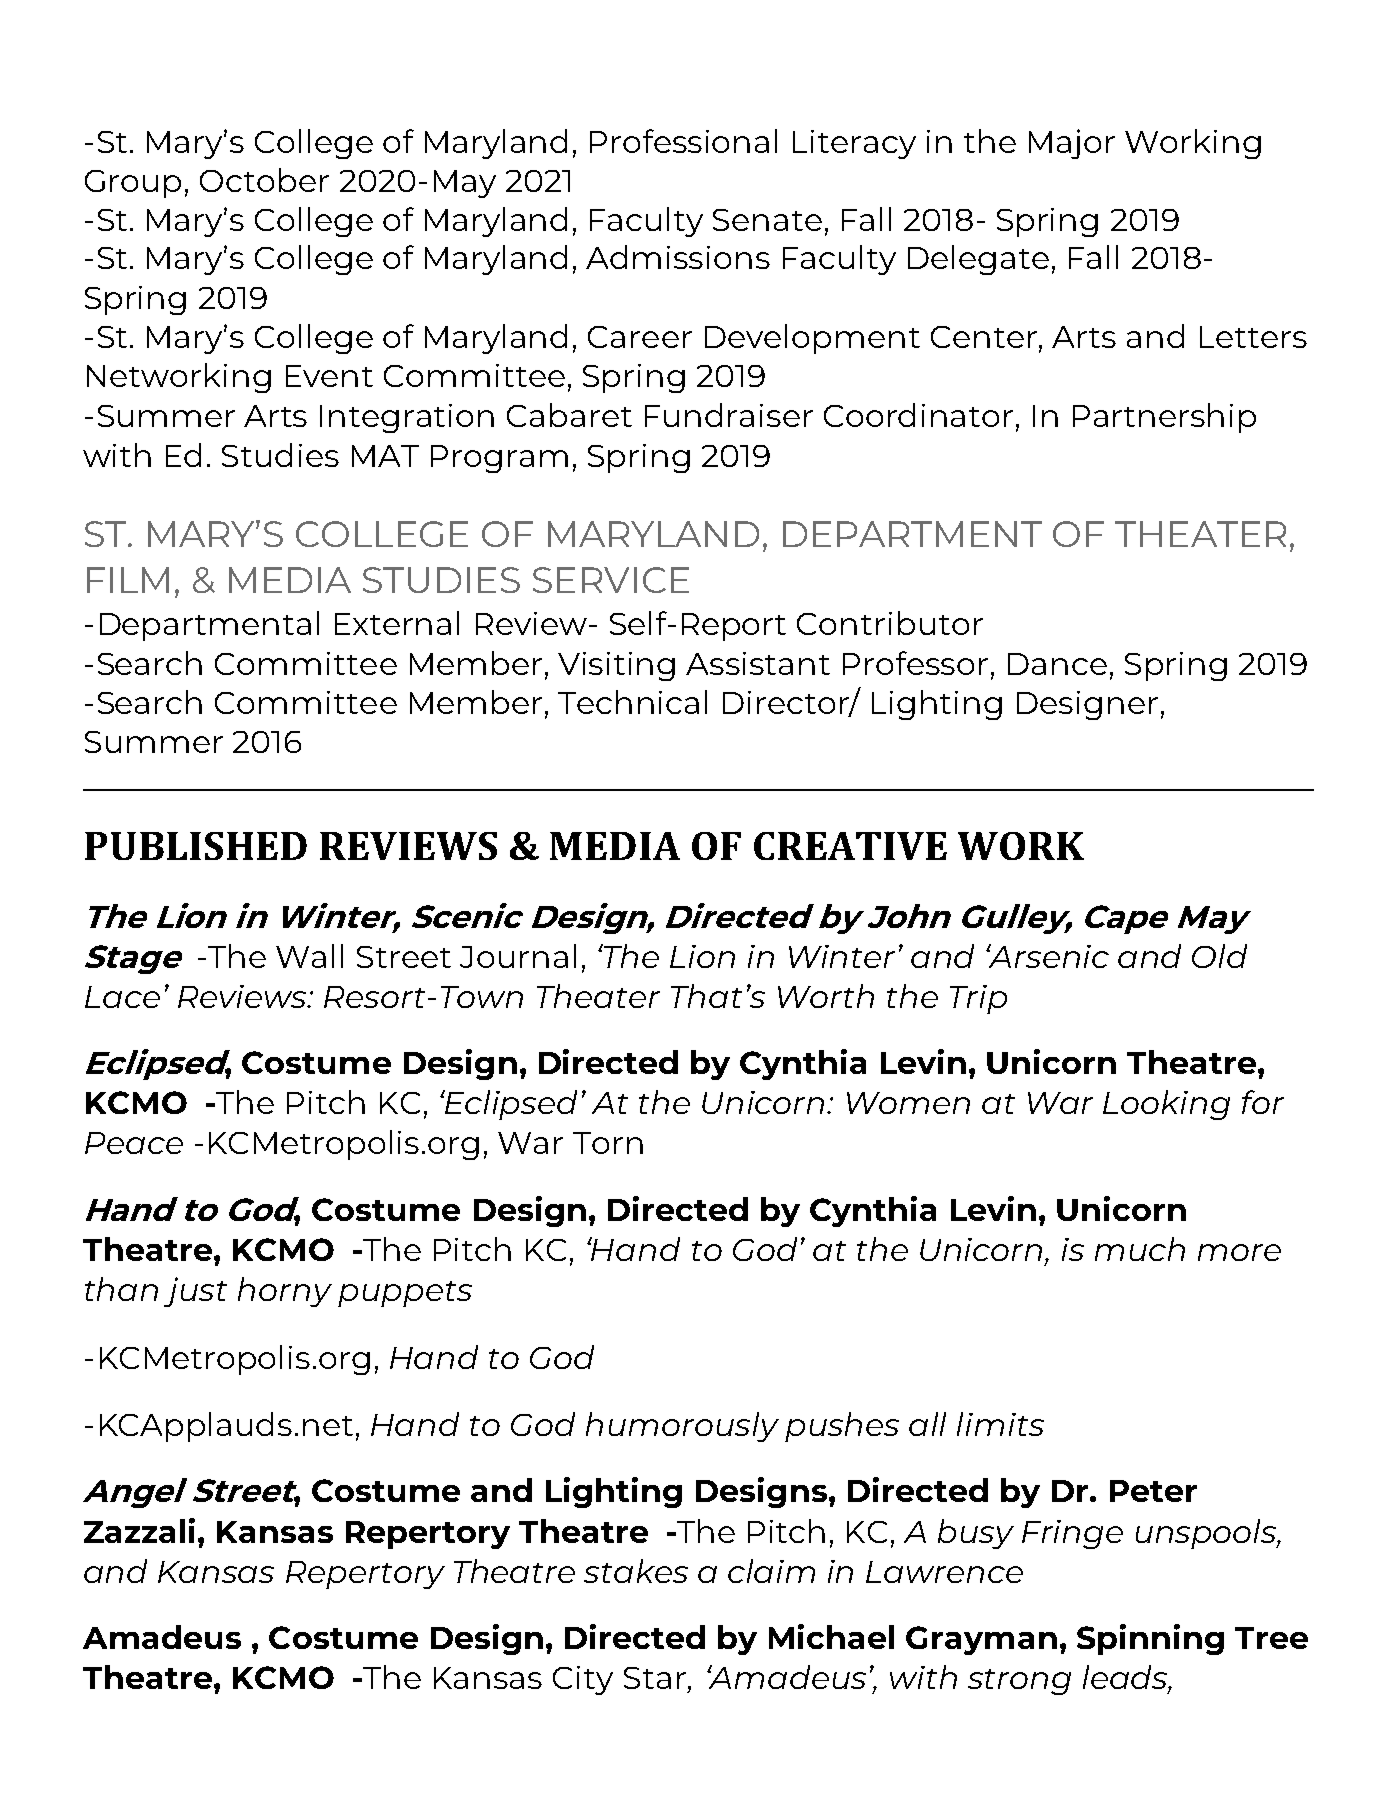 This page has height=1805, width=1395. Describe the element at coordinates (758, 663) in the page. I see `Assistant` at that location.
